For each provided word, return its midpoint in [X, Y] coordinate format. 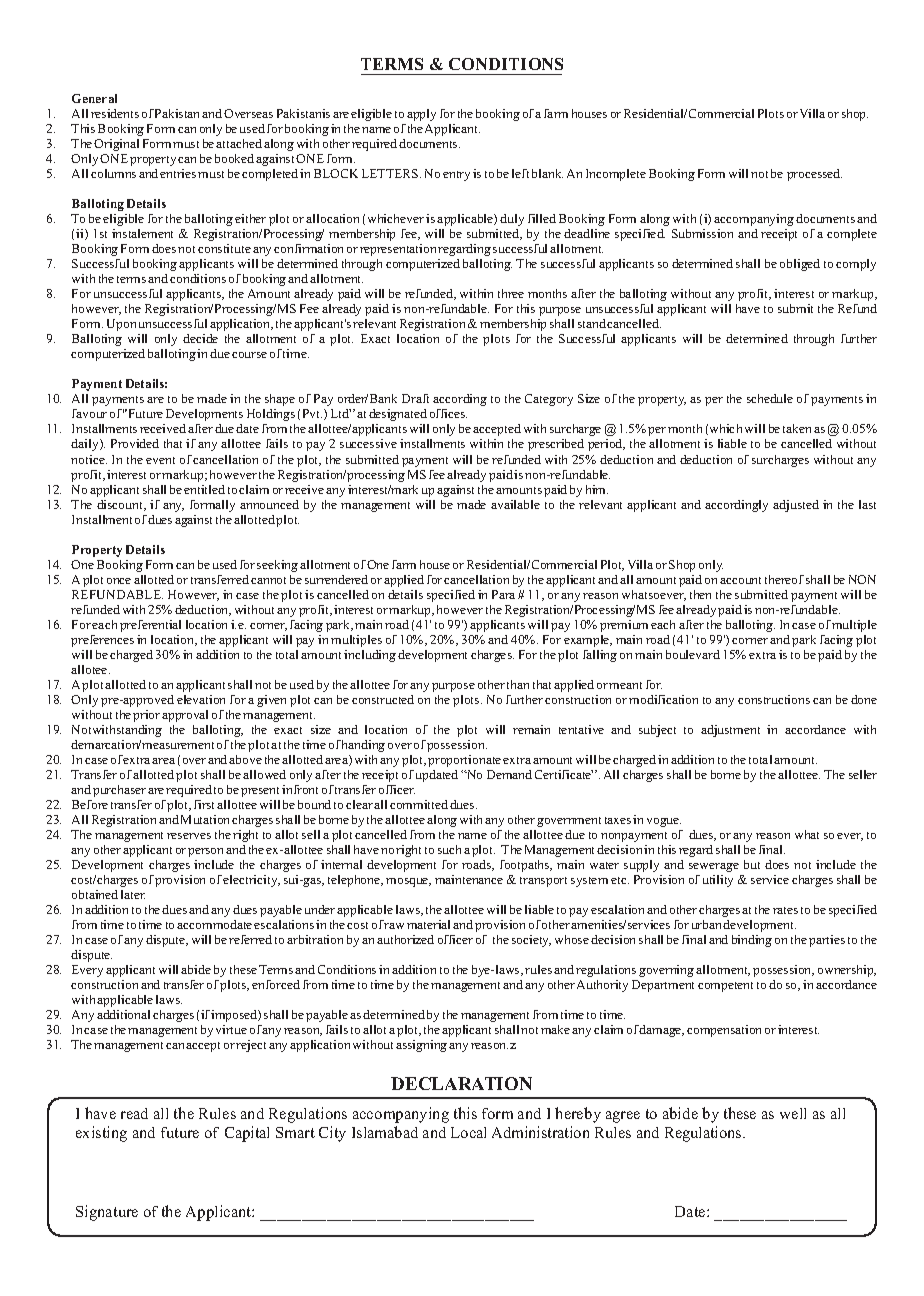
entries [178, 173]
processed [814, 175]
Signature [107, 1213]
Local [468, 1132]
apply [421, 115]
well [793, 1113]
